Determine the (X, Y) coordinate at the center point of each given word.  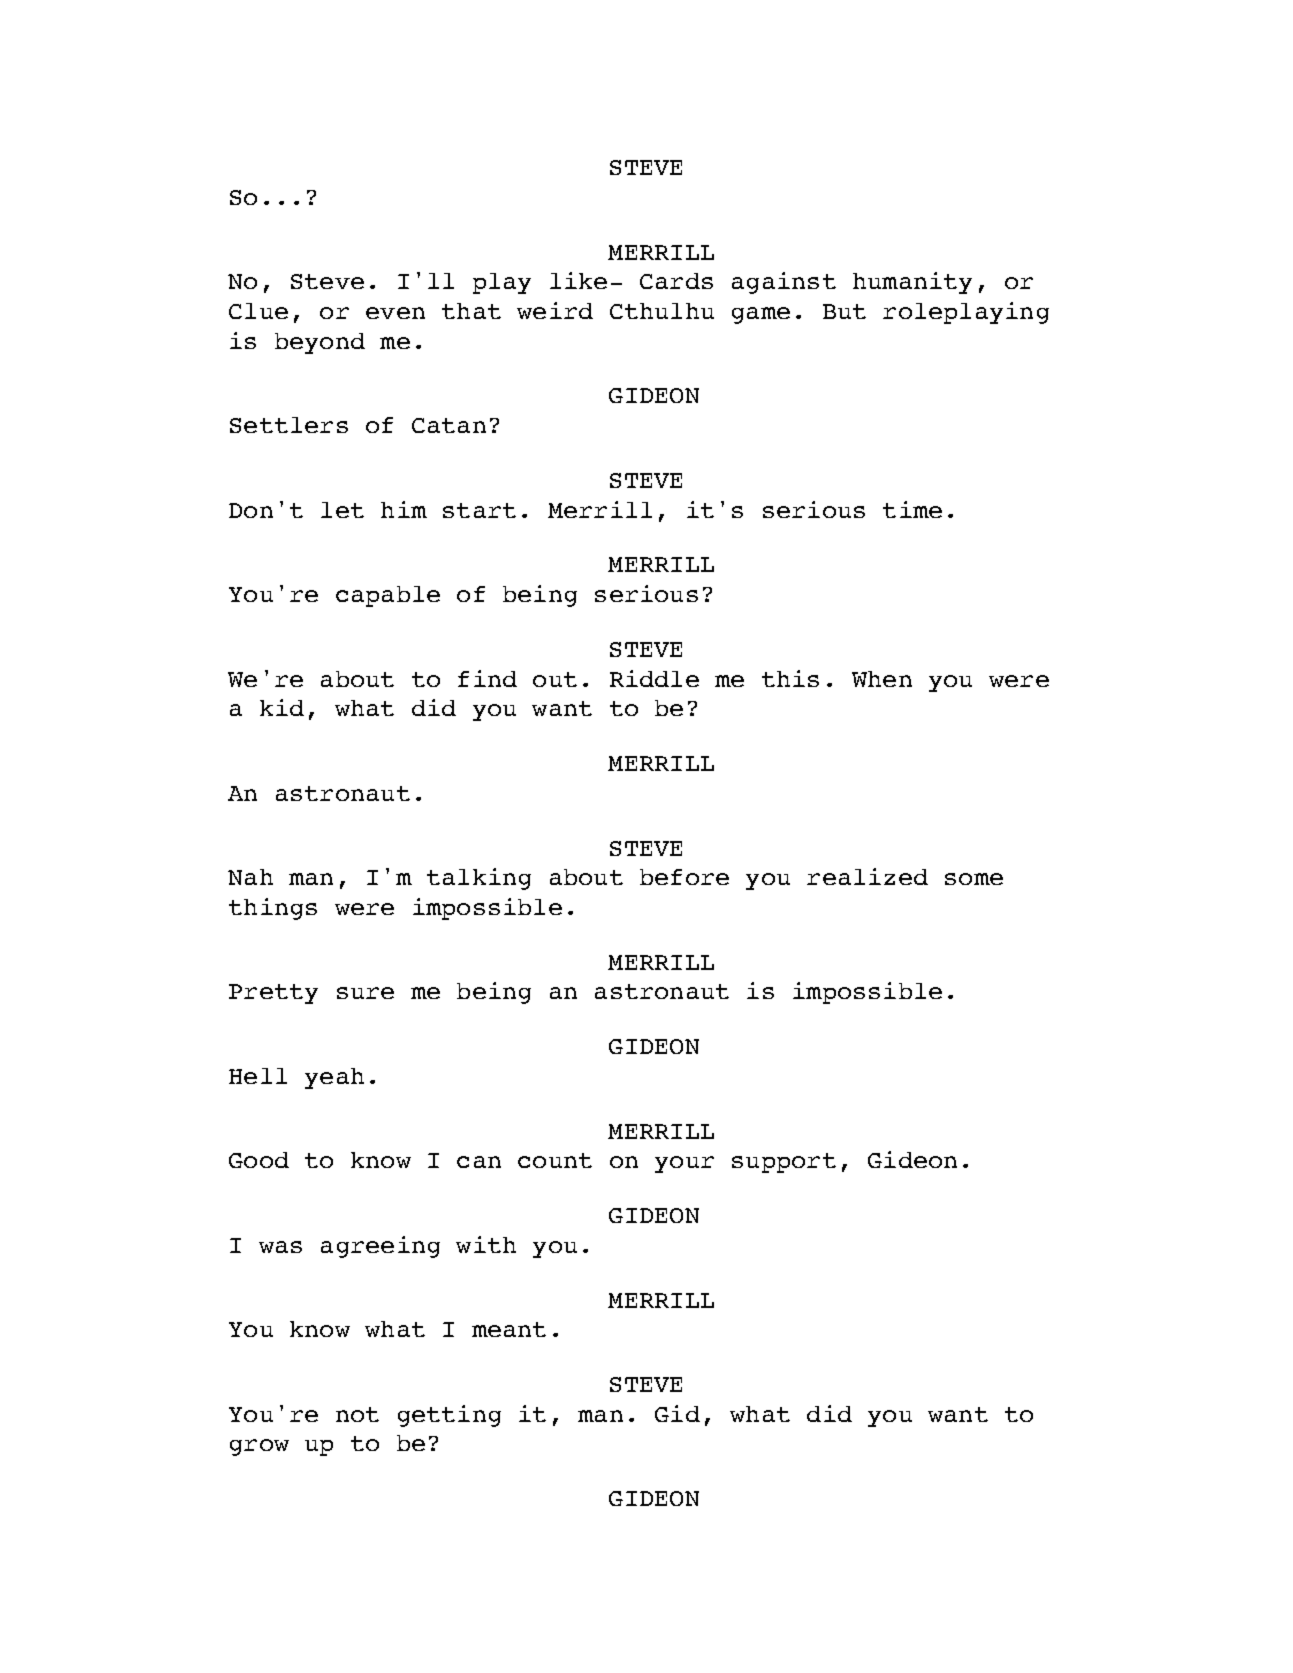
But (844, 311)
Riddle (654, 678)
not (357, 1414)
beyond (320, 343)
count (555, 1160)
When (882, 679)
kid (282, 707)
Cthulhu (662, 311)
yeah (334, 1078)
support (784, 1163)
